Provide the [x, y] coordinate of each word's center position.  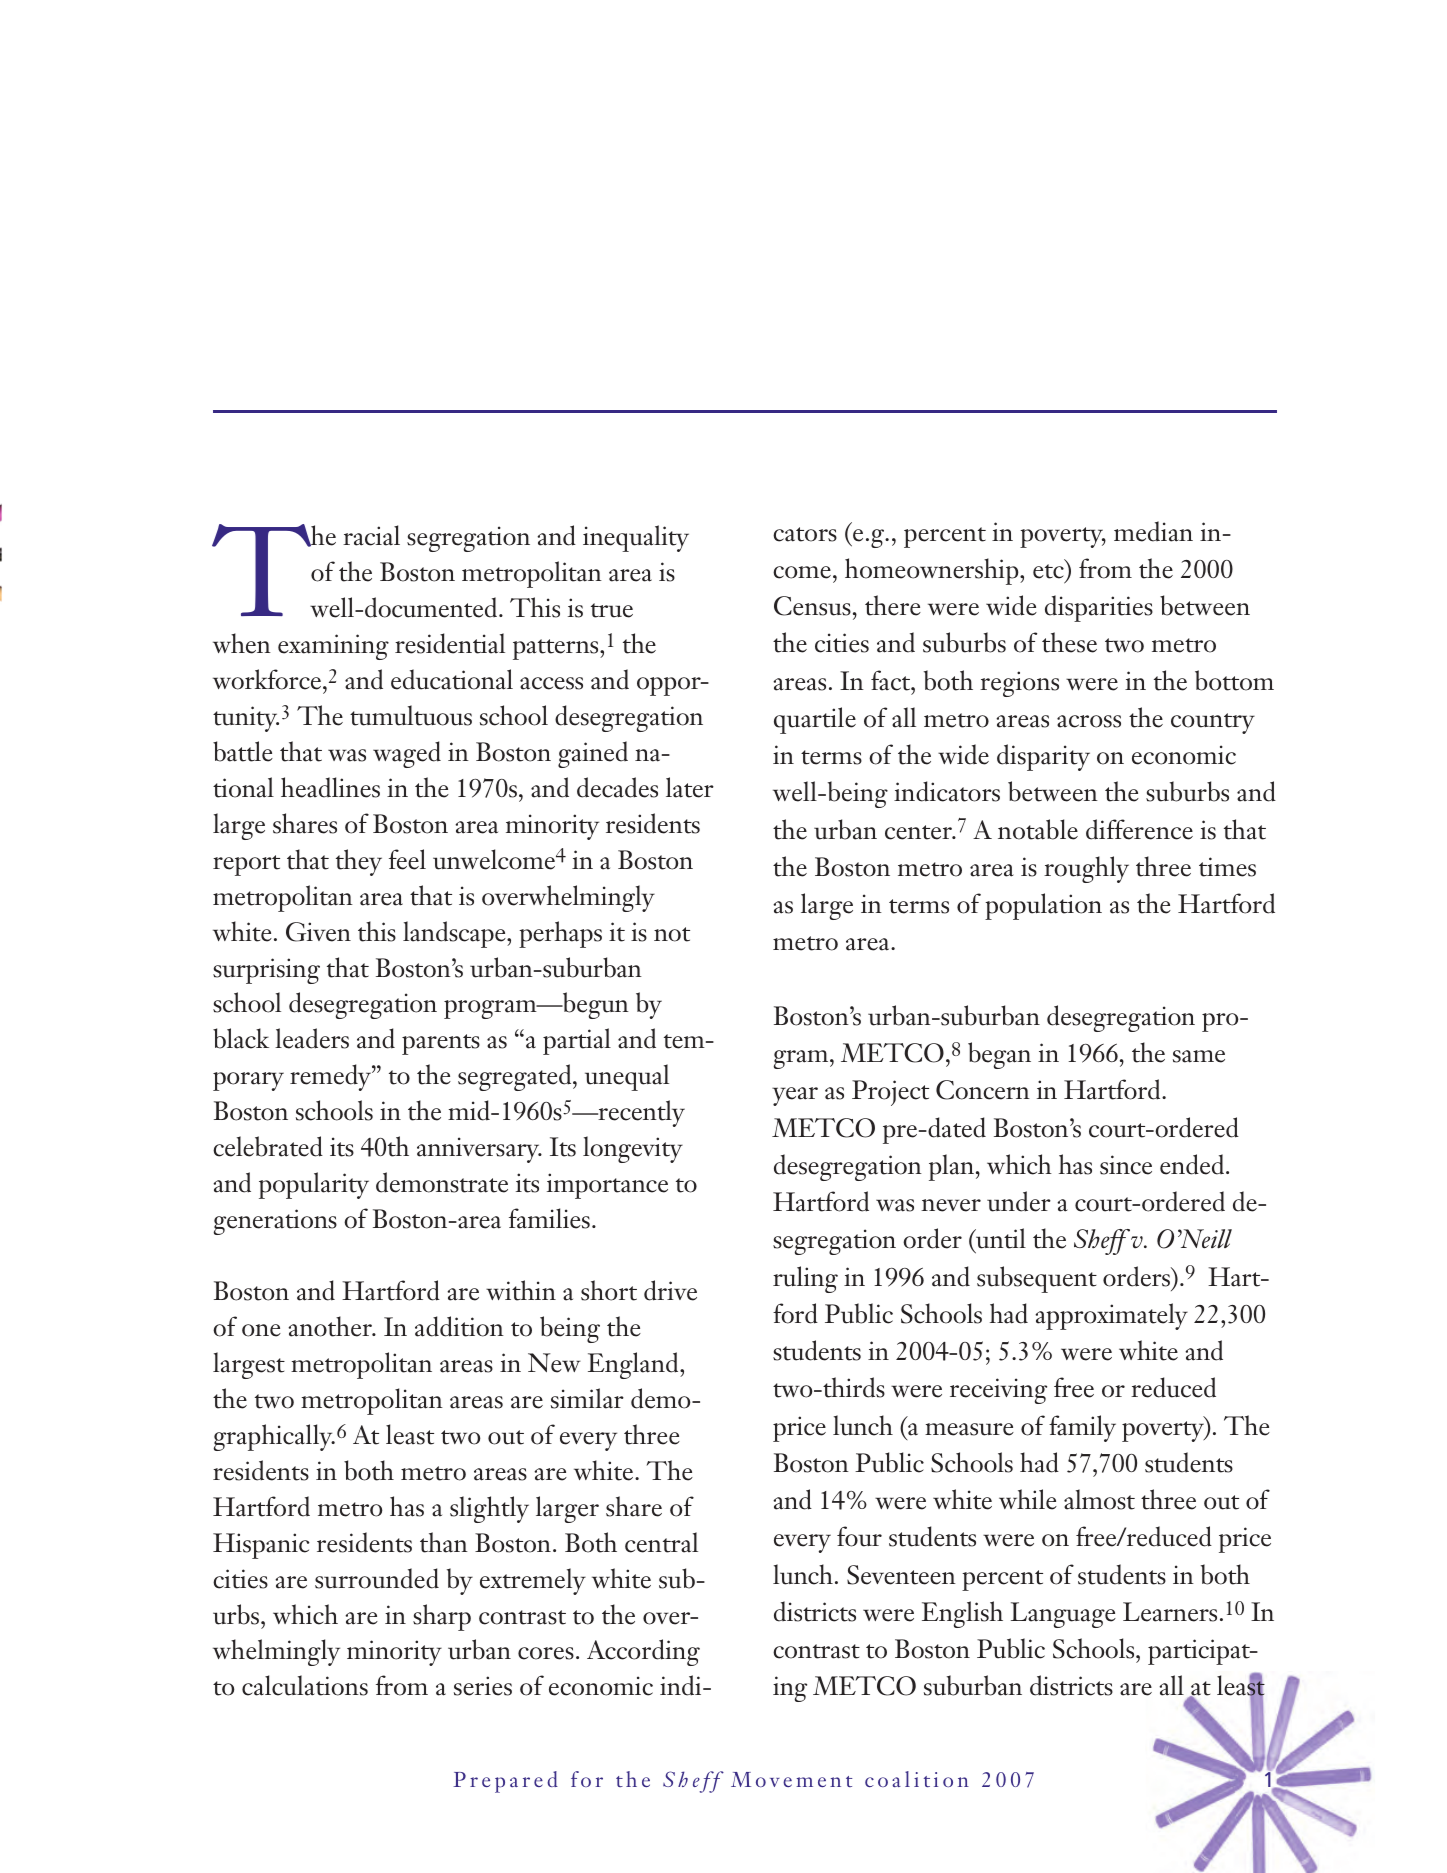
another [331, 1326]
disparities [1099, 608]
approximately [1111, 1316]
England [634, 1365]
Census [812, 606]
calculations [305, 1685]
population [1043, 906]
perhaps [560, 934]
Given [318, 932]
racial [371, 535]
